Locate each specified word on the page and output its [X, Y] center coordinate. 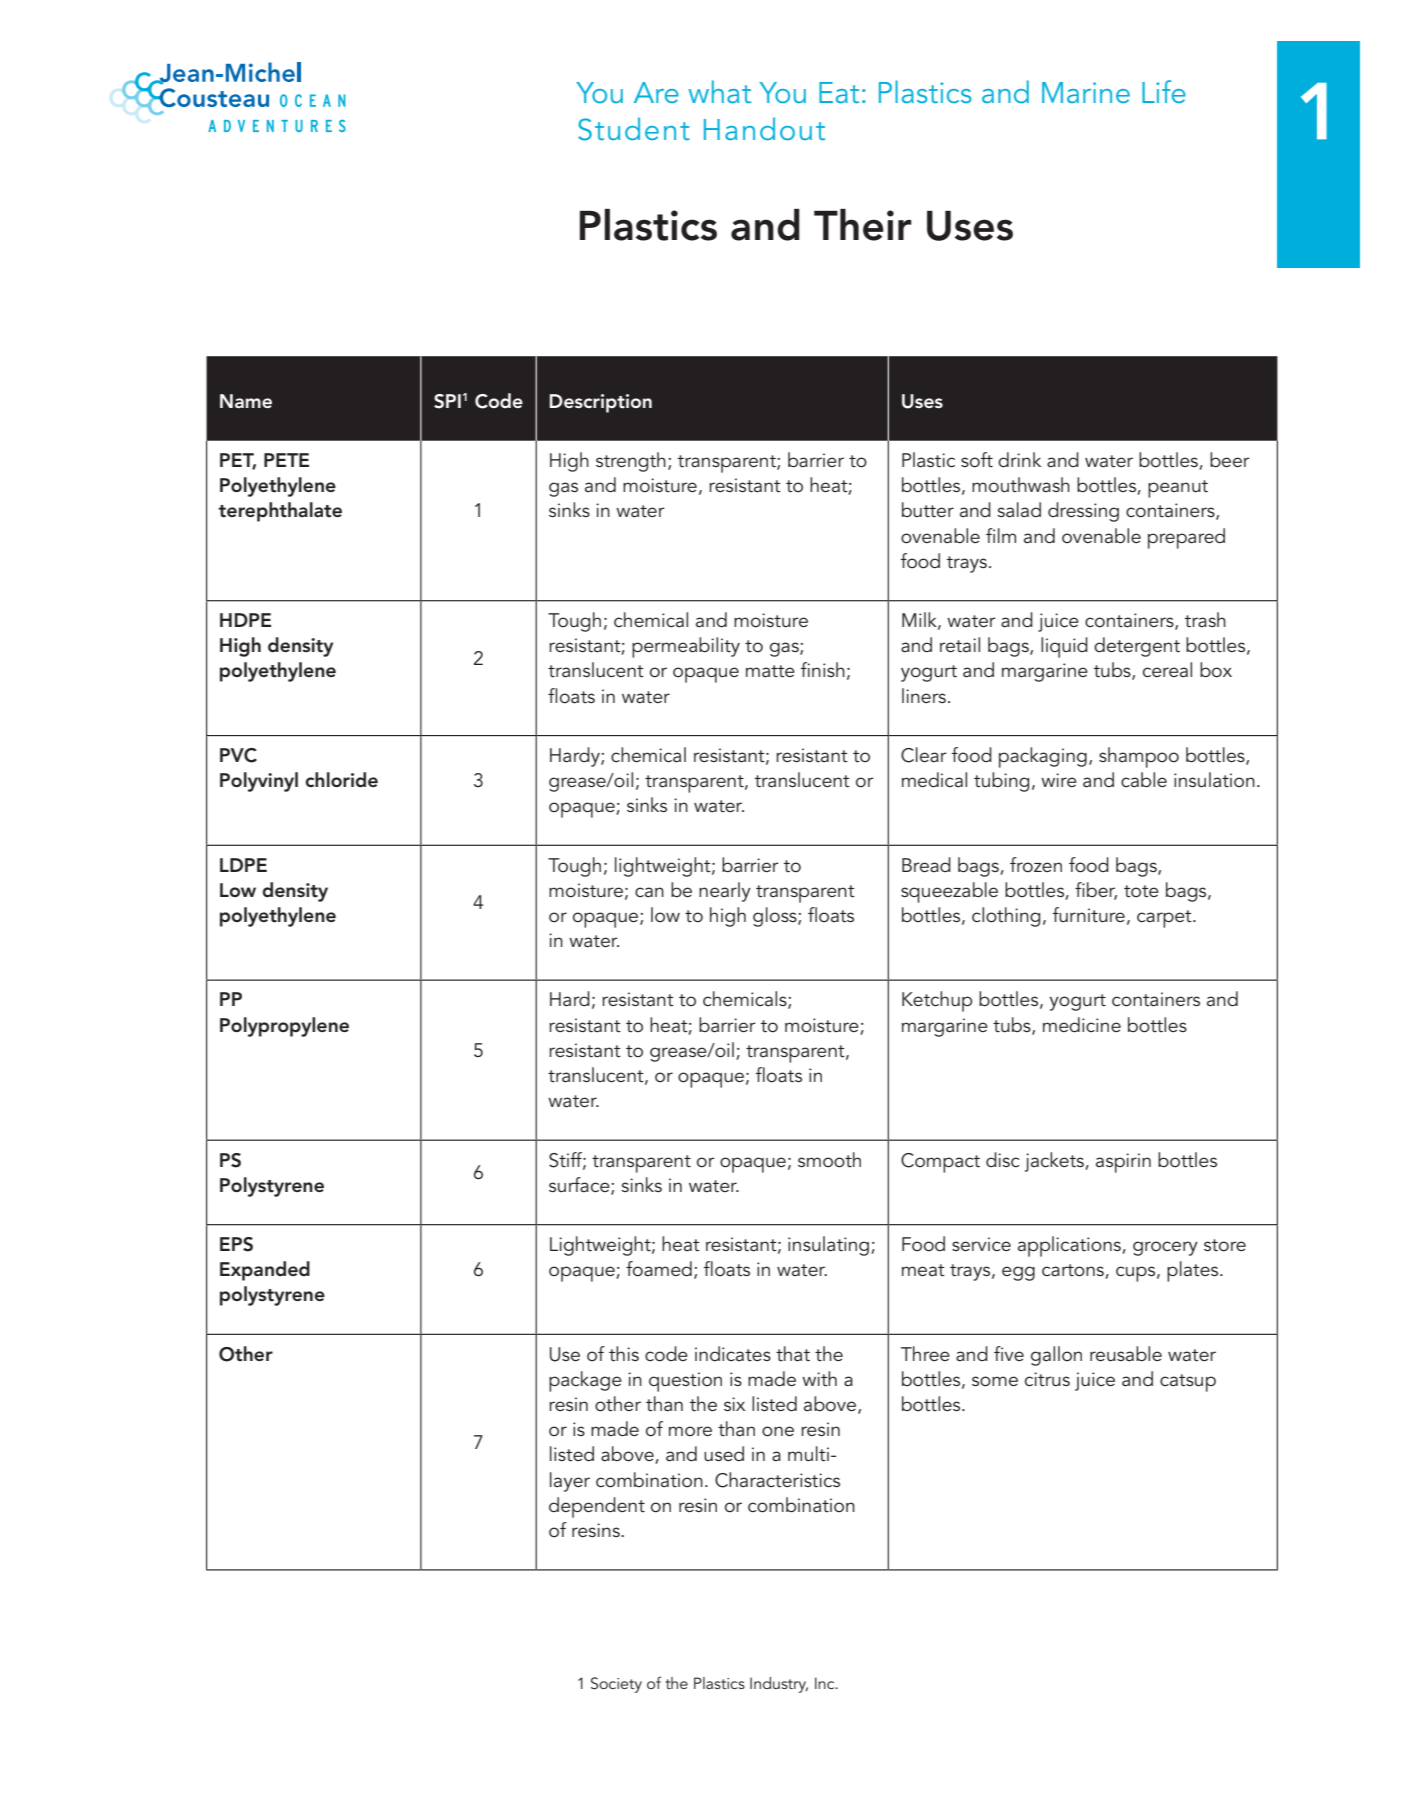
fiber [1096, 890]
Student [634, 129]
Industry [779, 1685]
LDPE [243, 865]
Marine [1086, 92]
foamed [659, 1269]
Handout [764, 128]
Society [616, 1685]
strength [631, 462]
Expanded [265, 1271]
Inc [826, 1683]
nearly [725, 892]
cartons [1074, 1271]
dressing [1083, 512]
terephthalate [280, 512]
